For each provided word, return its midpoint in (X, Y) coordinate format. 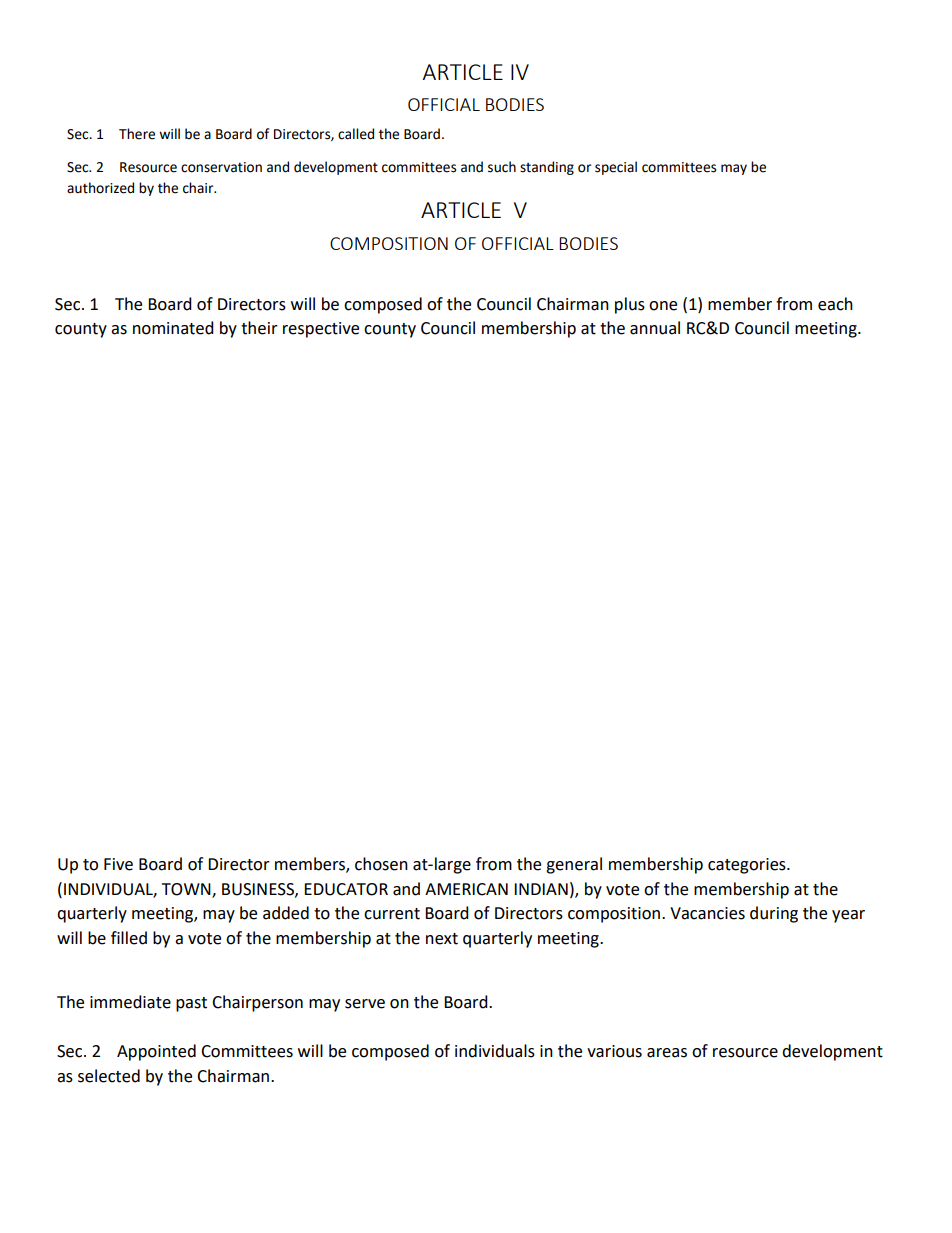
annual (655, 328)
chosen (381, 864)
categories (748, 866)
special (616, 168)
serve (365, 1004)
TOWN (187, 890)
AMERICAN (466, 889)
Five (118, 864)
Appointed (156, 1052)
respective (321, 330)
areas (667, 1053)
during (774, 914)
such (502, 167)
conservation (221, 167)
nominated (173, 328)
